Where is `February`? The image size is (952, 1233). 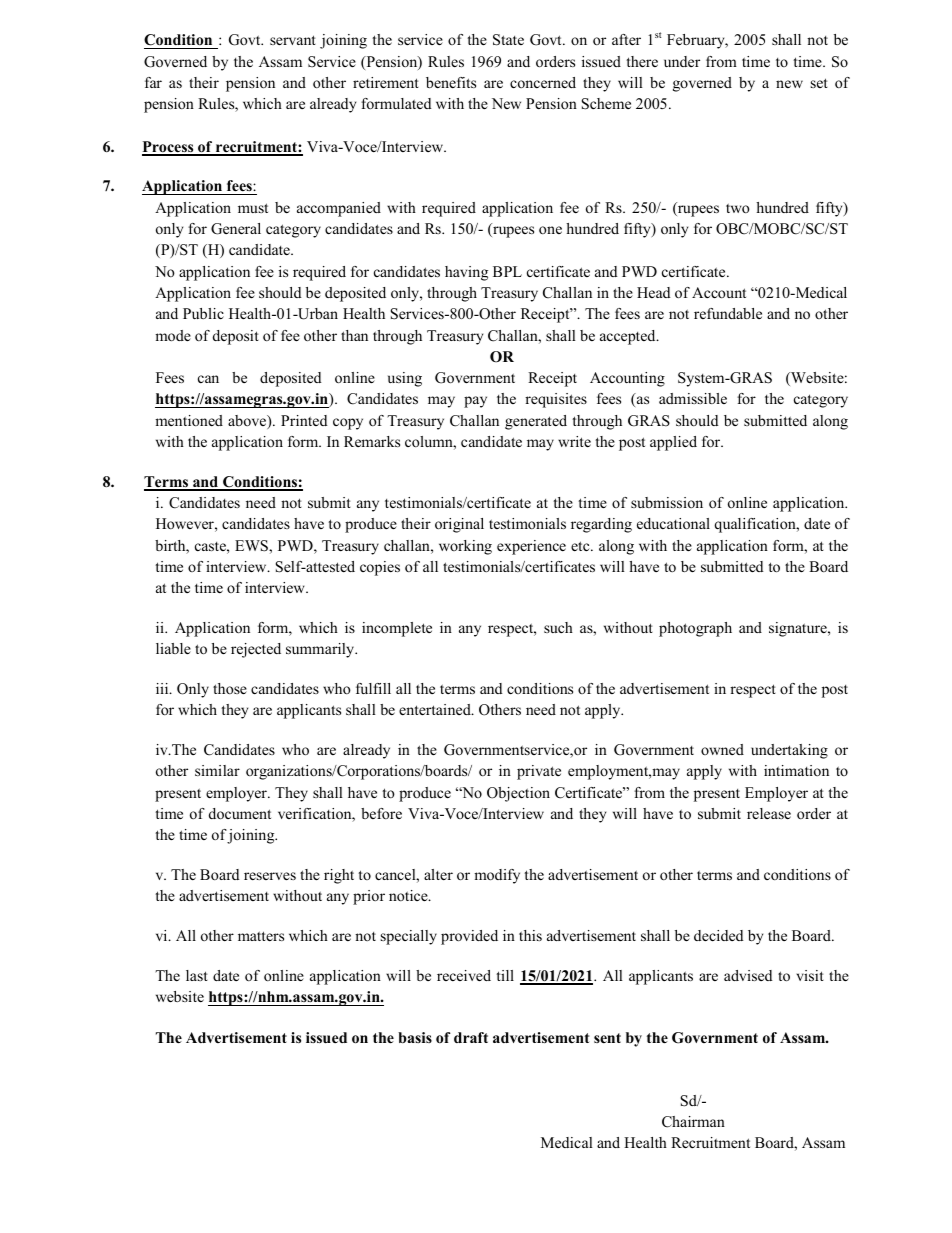
February is located at coordinates (697, 41).
